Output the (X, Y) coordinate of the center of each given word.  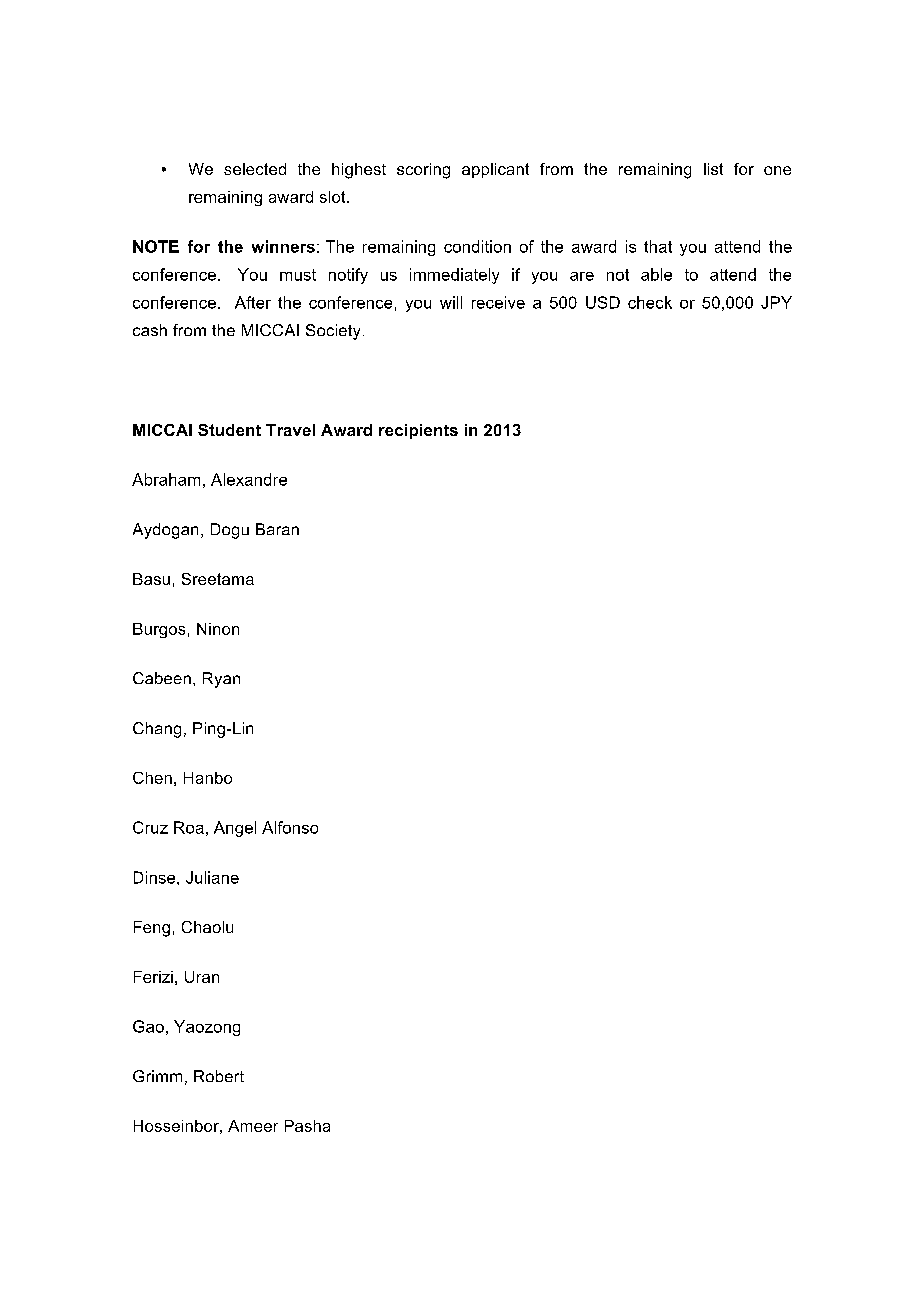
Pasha (307, 1126)
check (650, 302)
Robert (219, 1076)
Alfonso (290, 827)
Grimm (157, 1076)
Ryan (221, 680)
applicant (495, 170)
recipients (418, 431)
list (713, 169)
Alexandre (249, 479)
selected (255, 169)
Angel (235, 829)
